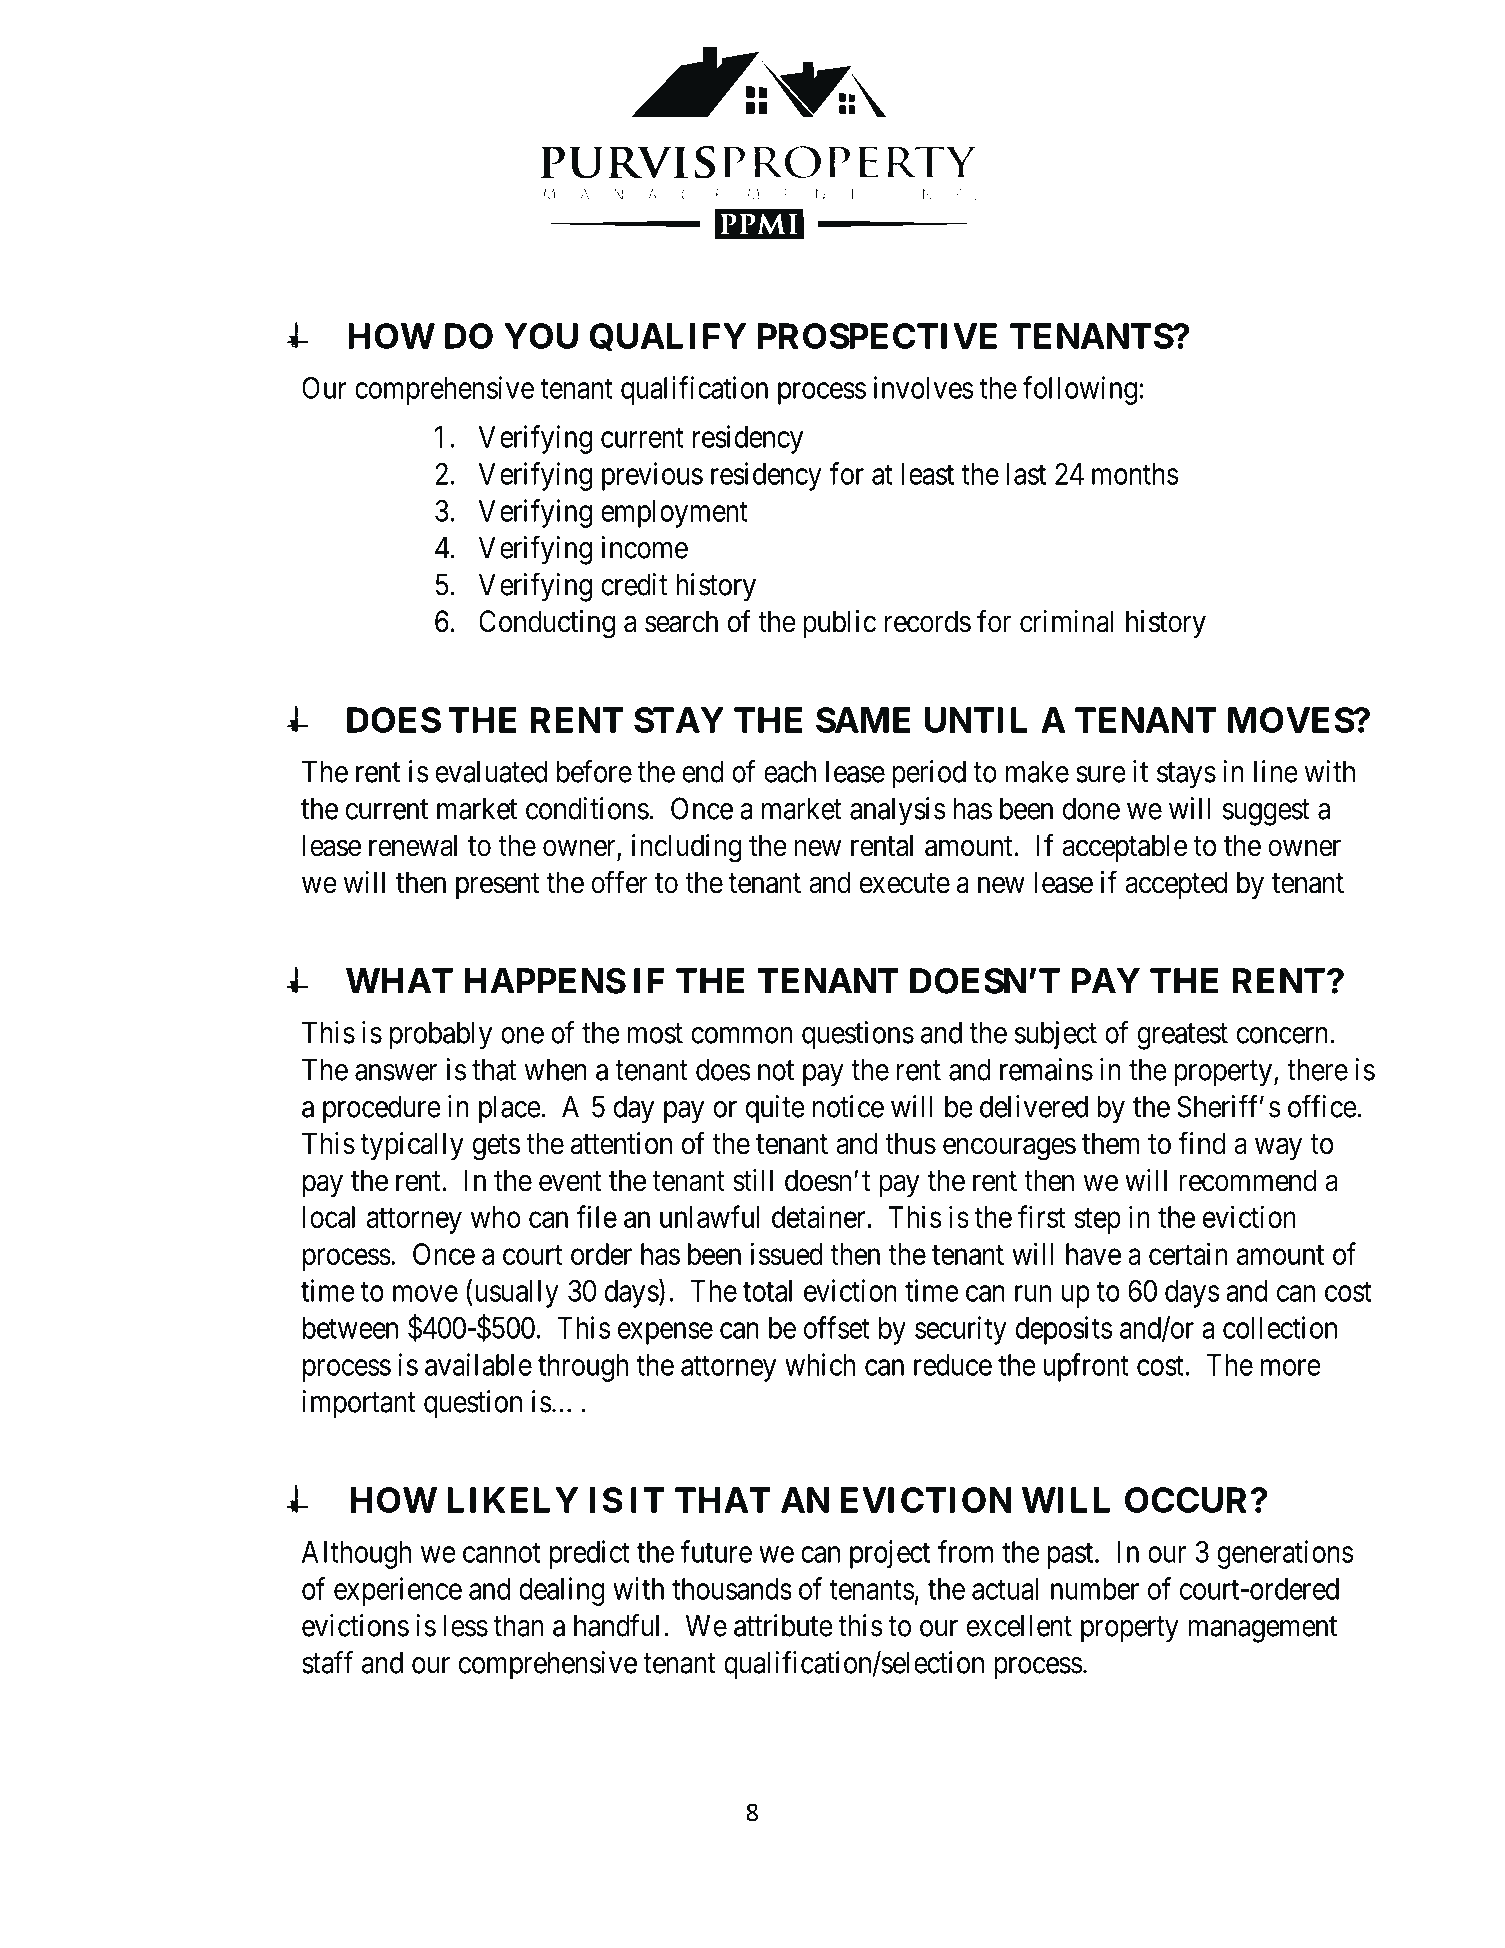 The image size is (1505, 1948). I want to click on PROSPECTIVE, so click(877, 336).
